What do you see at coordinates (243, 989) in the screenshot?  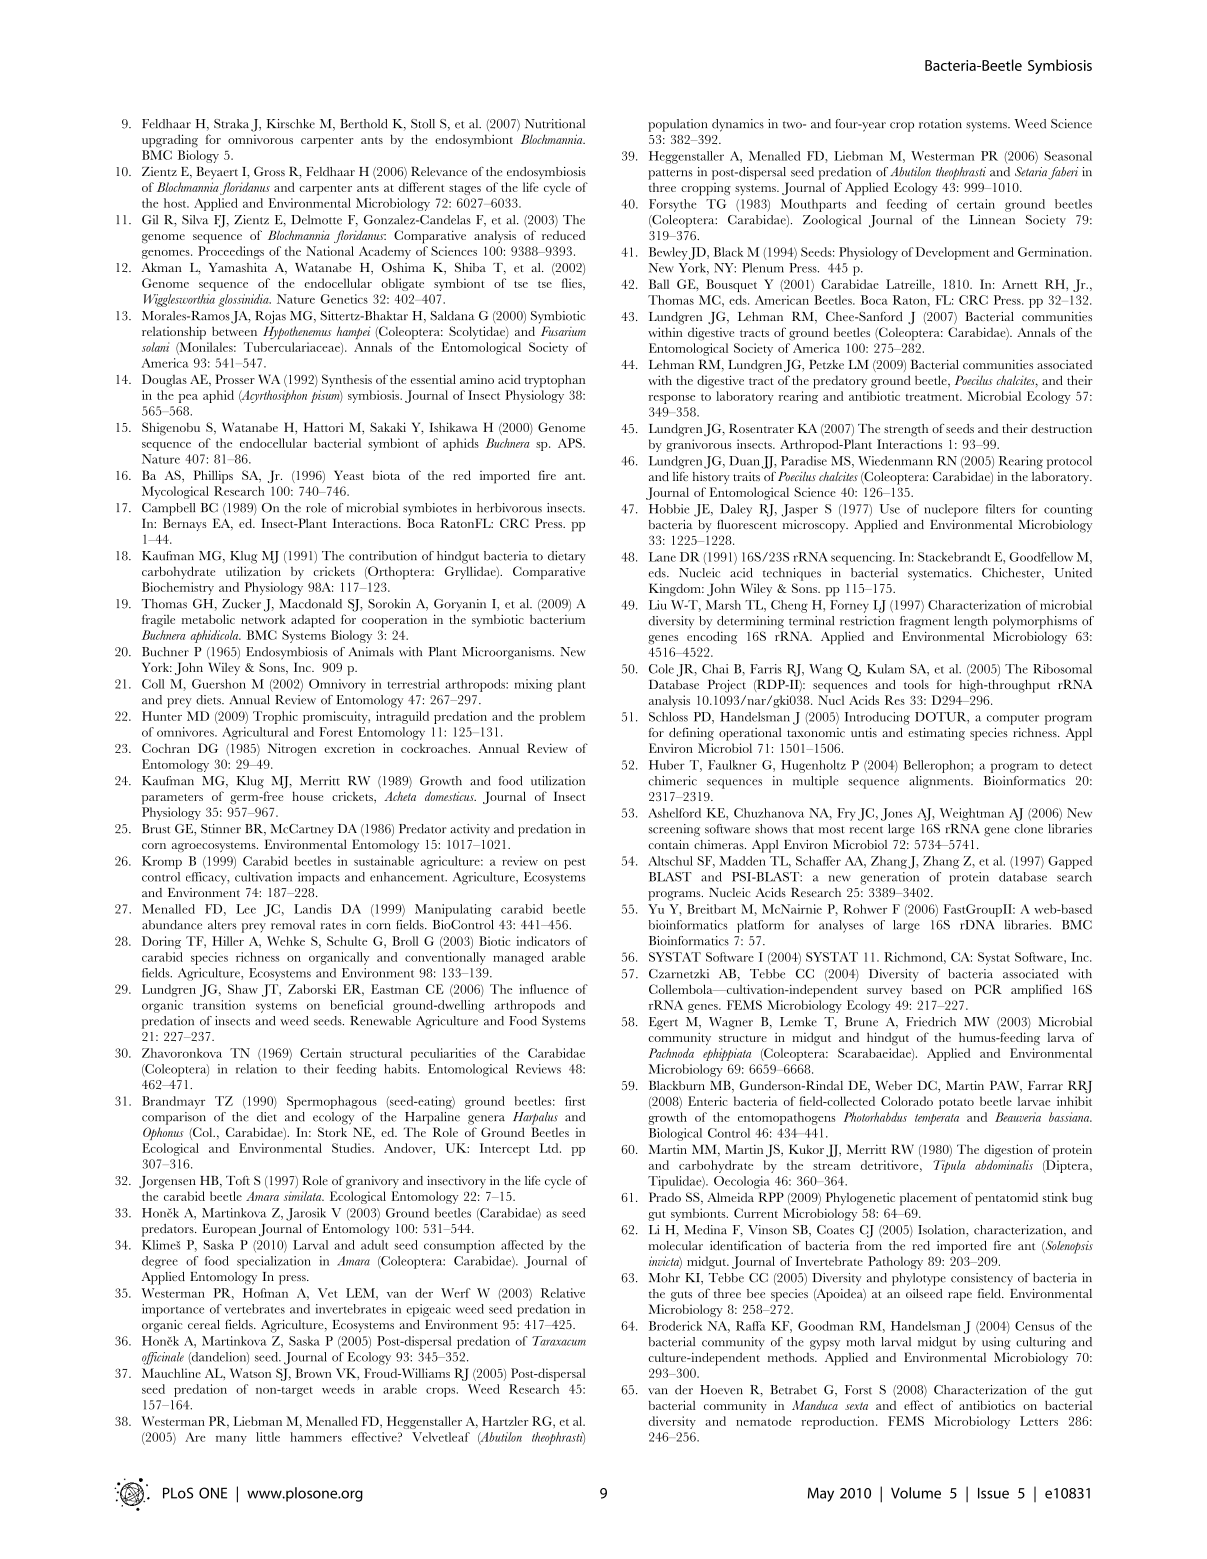 I see `Shaw` at bounding box center [243, 989].
